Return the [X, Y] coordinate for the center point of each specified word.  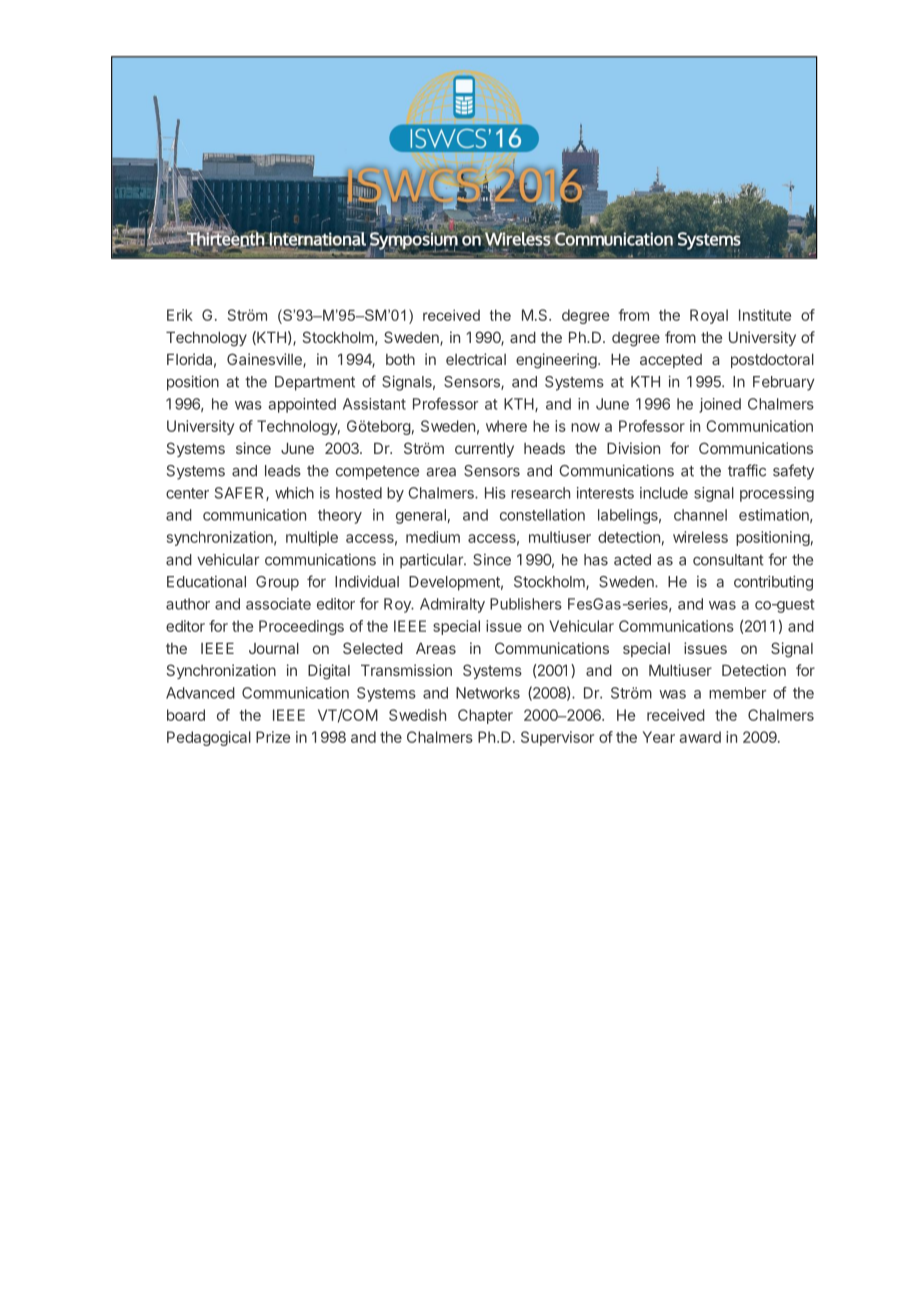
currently [484, 449]
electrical [476, 359]
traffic [747, 470]
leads [283, 471]
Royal [709, 316]
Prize [273, 737]
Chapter [485, 716]
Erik [180, 315]
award [700, 737]
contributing [773, 583]
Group [277, 583]
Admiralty [452, 605]
